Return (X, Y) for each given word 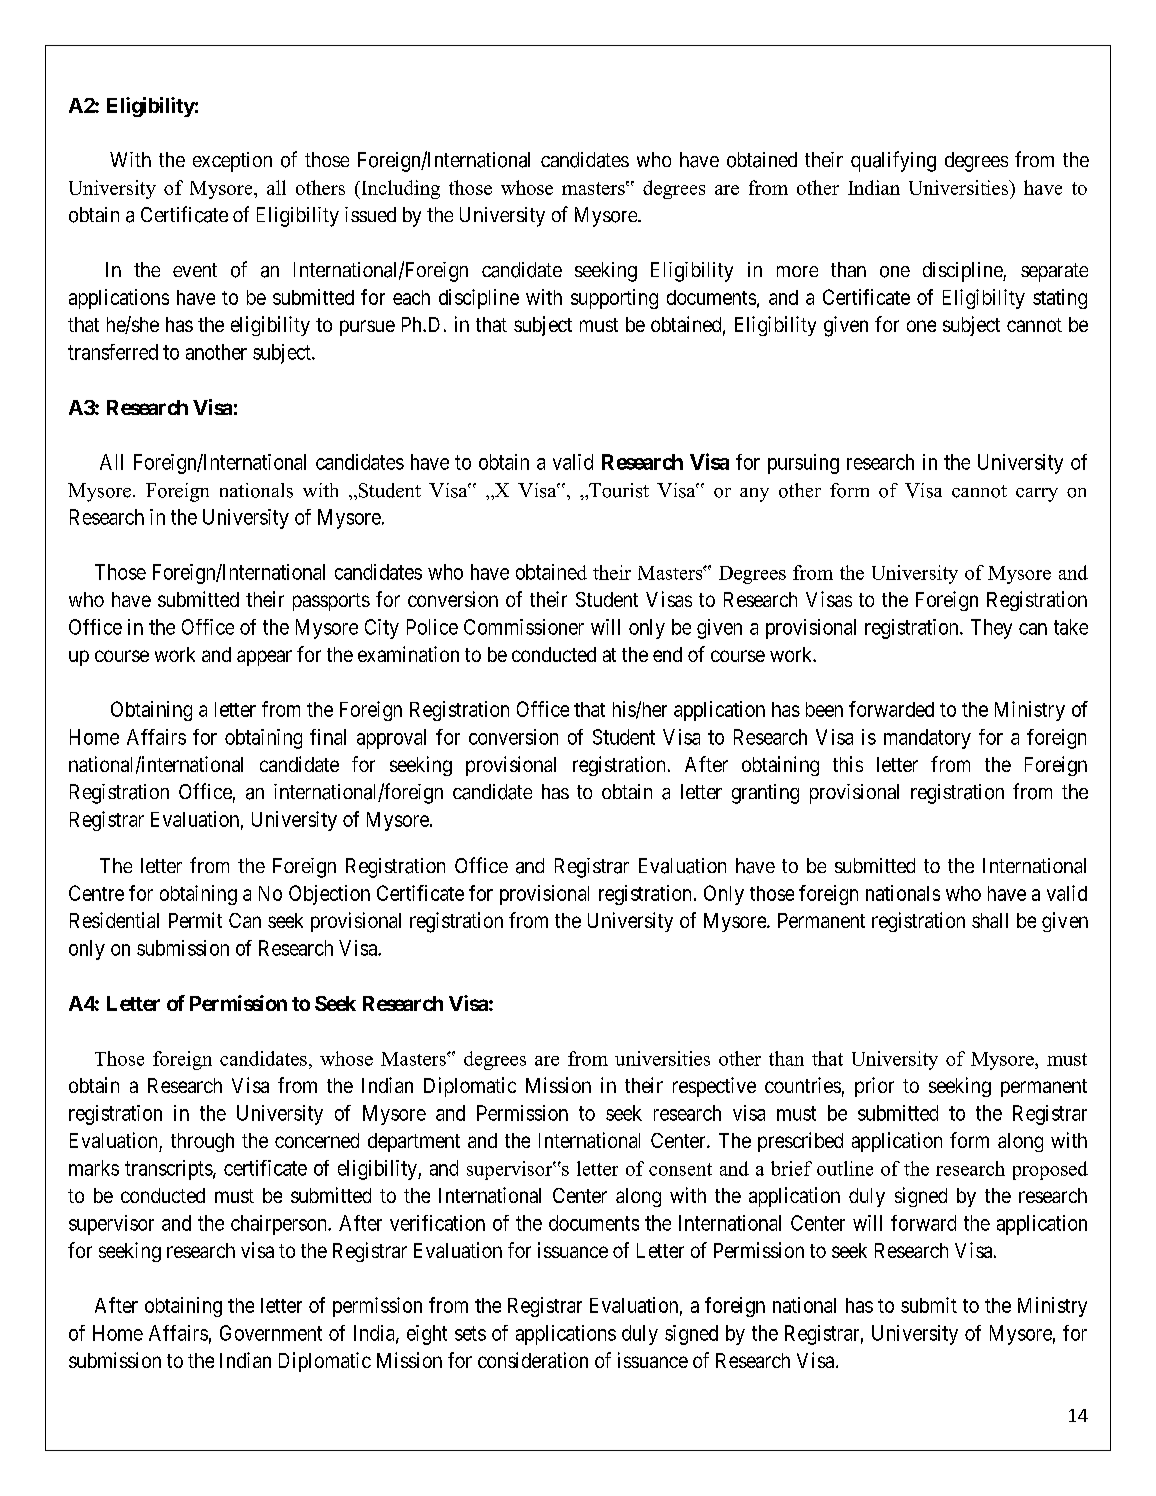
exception (232, 162)
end (667, 654)
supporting (614, 299)
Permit (195, 920)
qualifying (893, 161)
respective (714, 1087)
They (991, 629)
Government (271, 1333)
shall (990, 920)
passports (331, 602)
